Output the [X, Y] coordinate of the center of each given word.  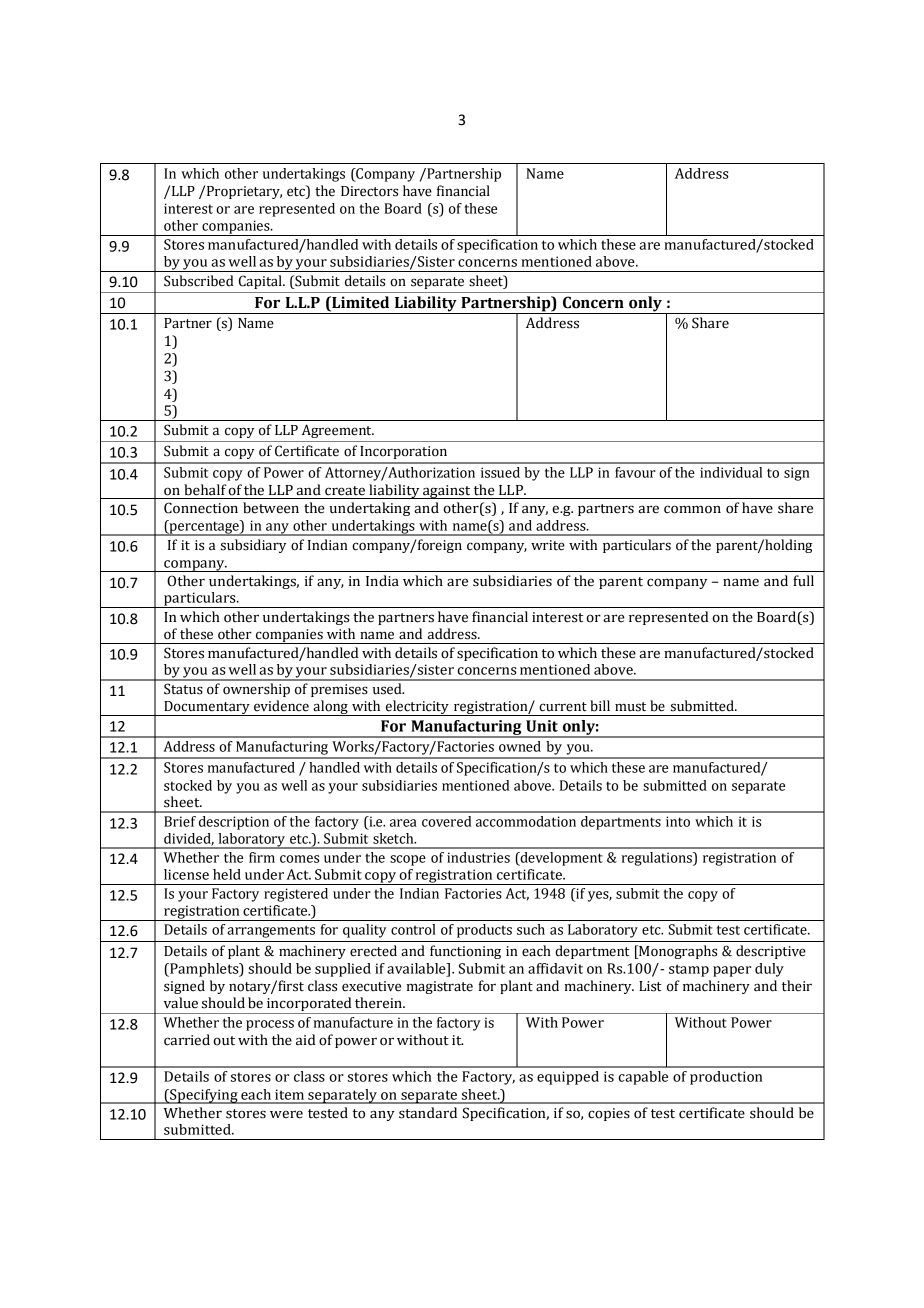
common [692, 509]
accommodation [526, 821]
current [563, 707]
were [286, 1114]
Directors [369, 191]
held [227, 874]
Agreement [338, 431]
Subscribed [199, 281]
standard [428, 1113]
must [630, 707]
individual [731, 472]
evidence [281, 706]
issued [500, 472]
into [678, 821]
